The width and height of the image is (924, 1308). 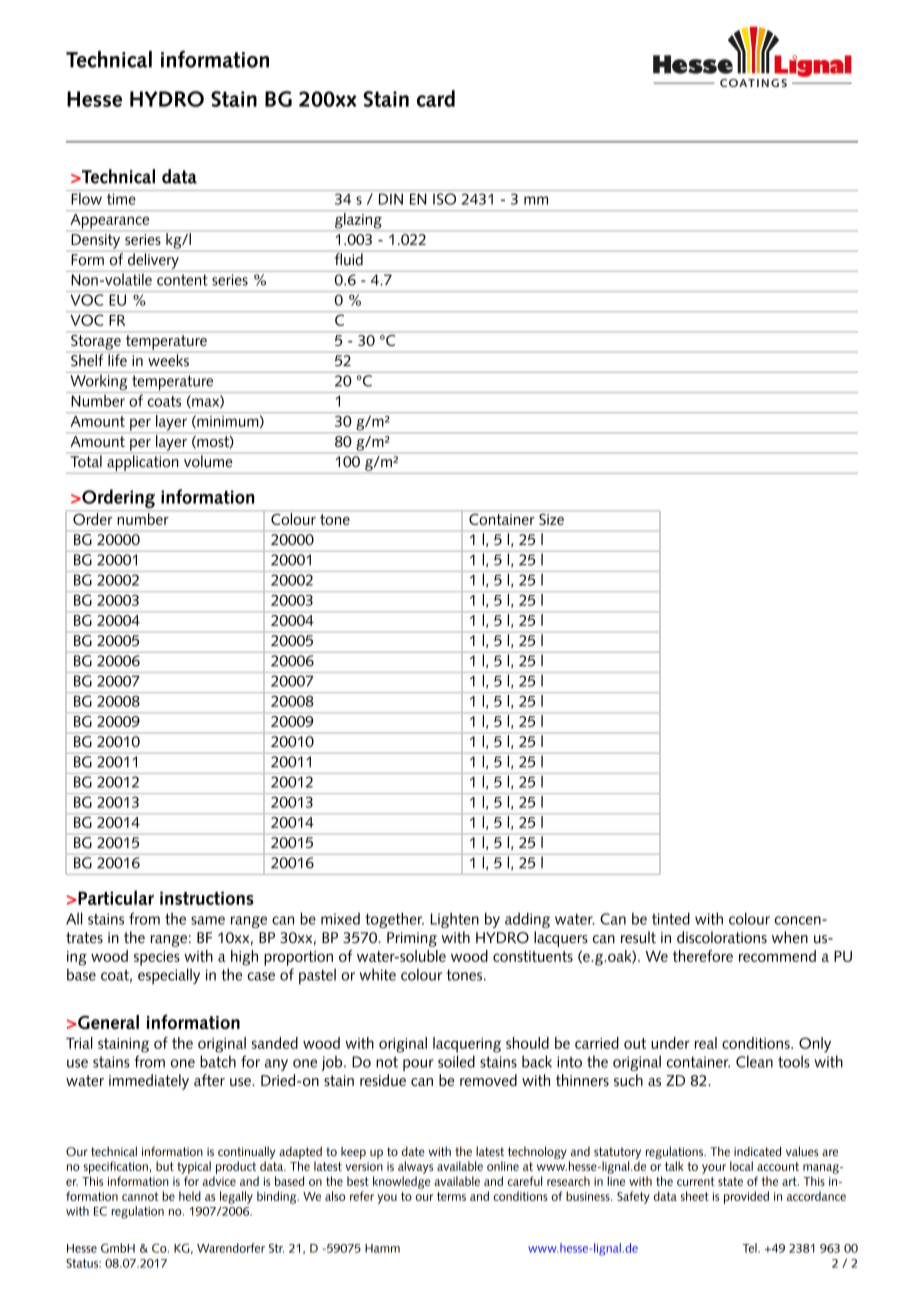 What do you see at coordinates (551, 519) in the image?
I see `Size` at bounding box center [551, 519].
